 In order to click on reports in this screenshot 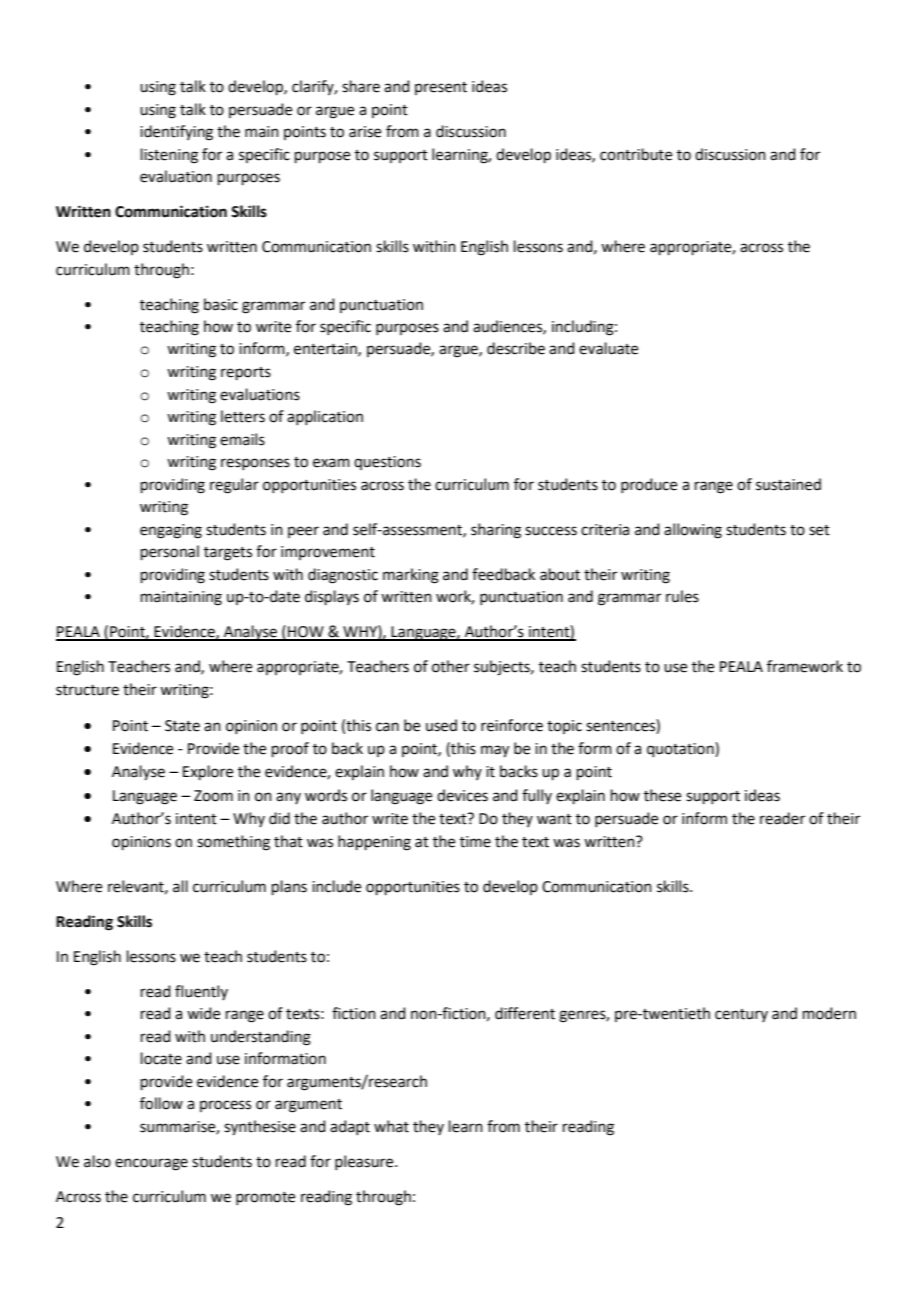, I will do `click(246, 373)`.
